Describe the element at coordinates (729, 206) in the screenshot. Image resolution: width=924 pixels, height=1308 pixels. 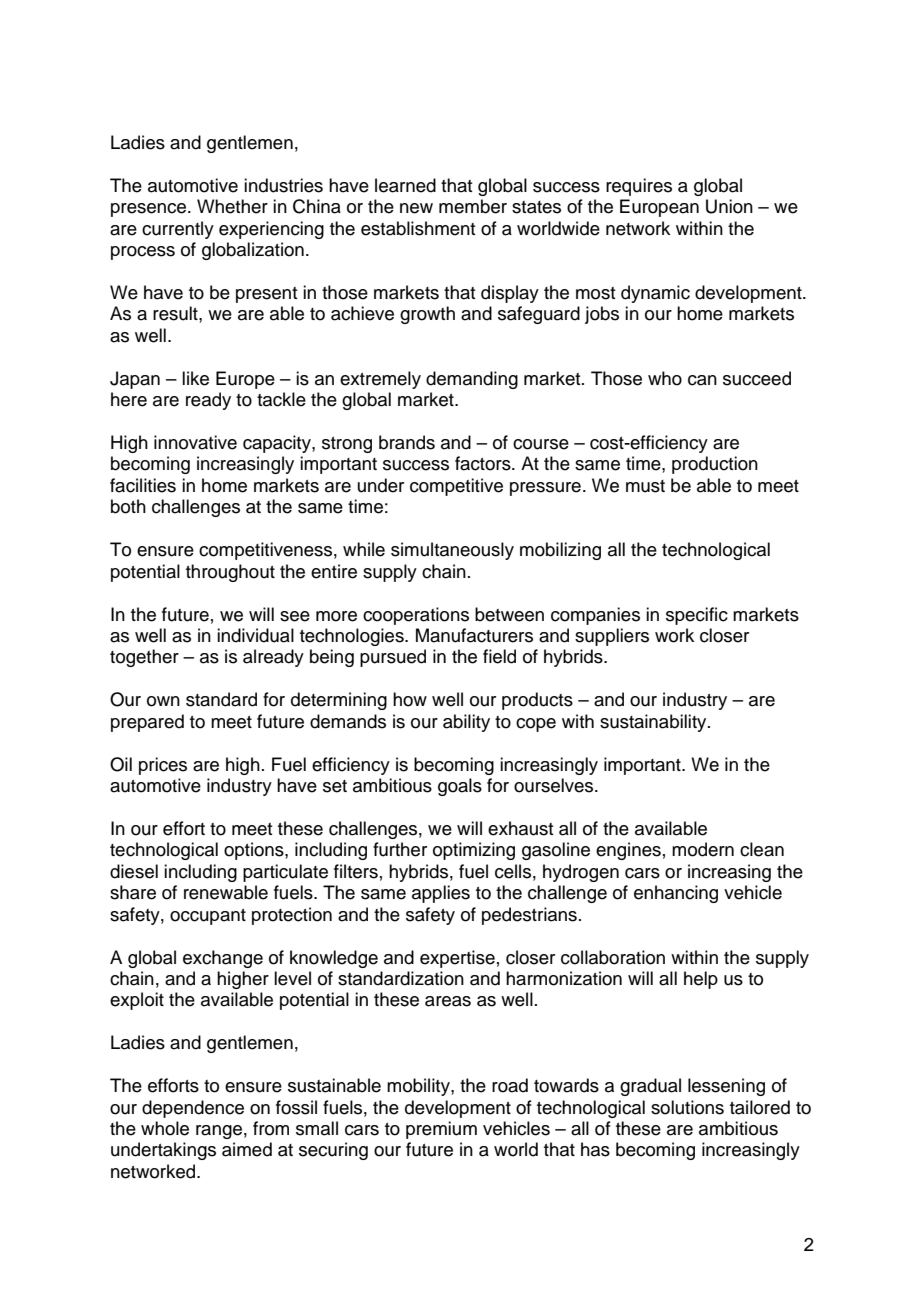
I see `Union` at that location.
